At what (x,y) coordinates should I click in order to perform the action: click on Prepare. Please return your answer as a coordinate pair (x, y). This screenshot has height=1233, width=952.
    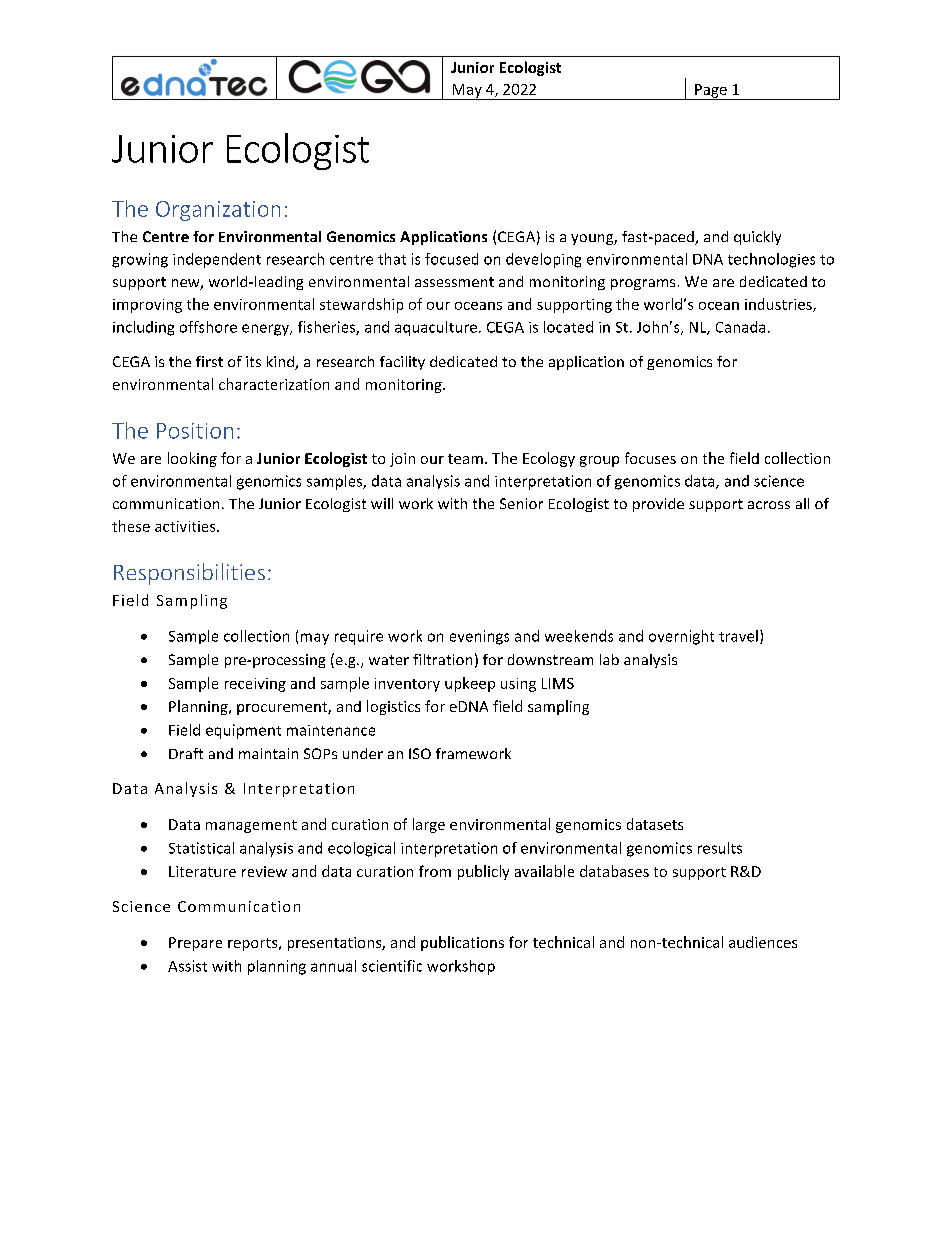
    Looking at the image, I should click on (195, 944).
